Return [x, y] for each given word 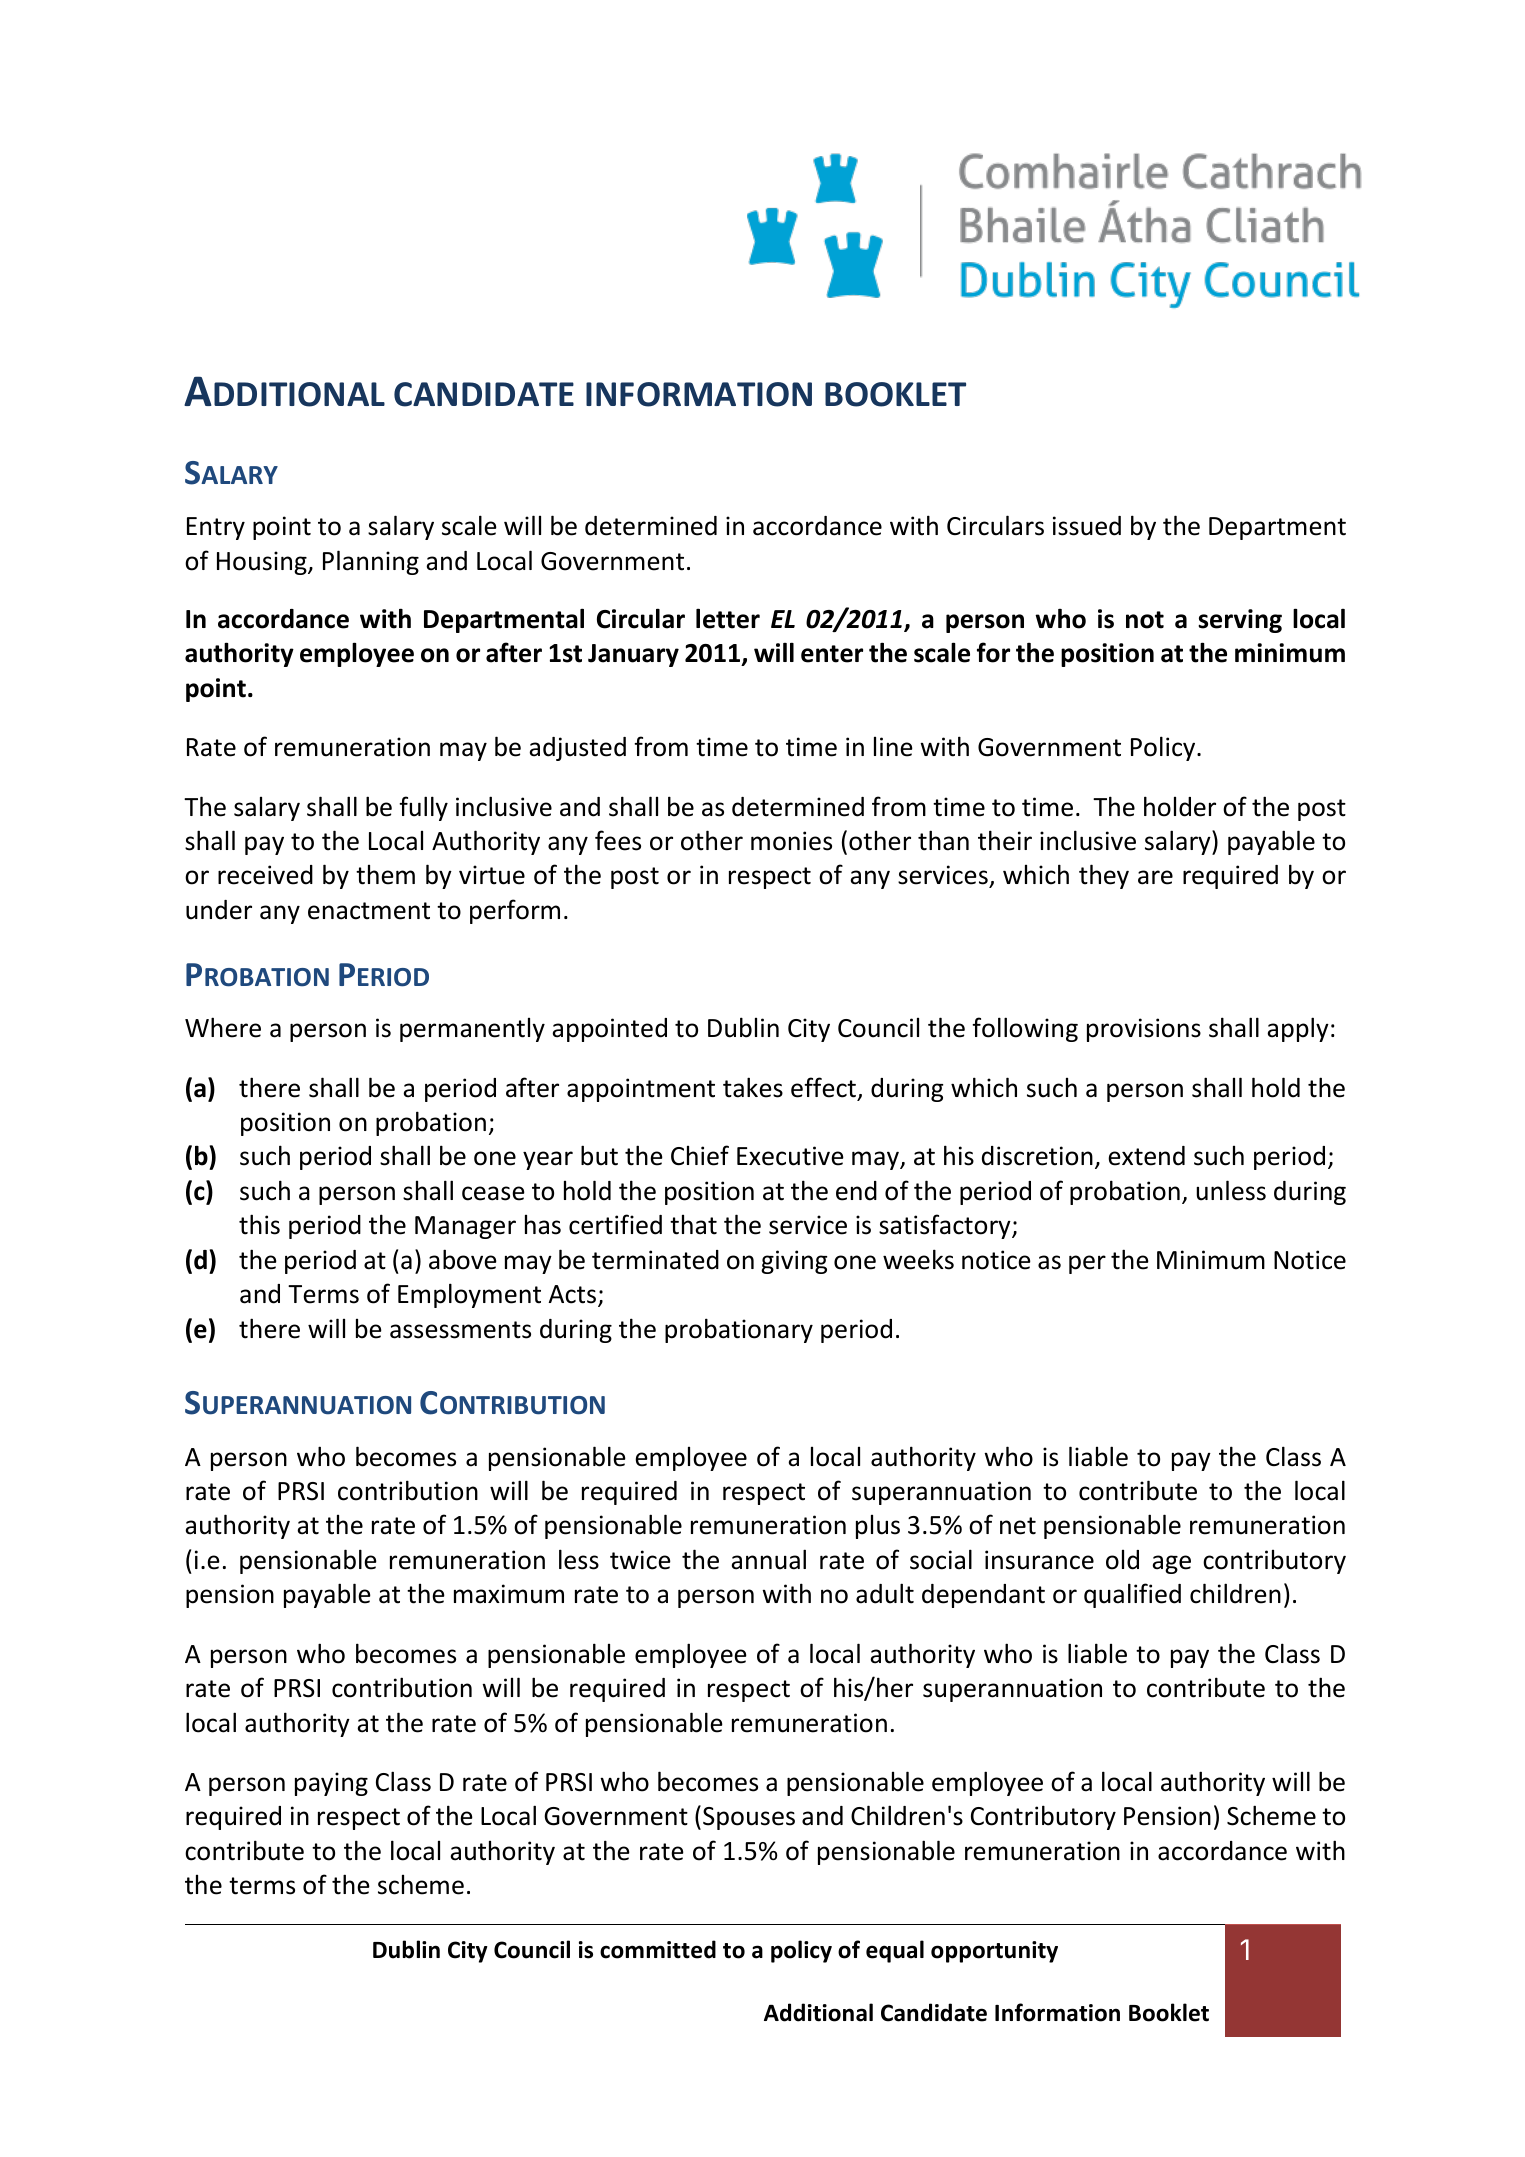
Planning [371, 562]
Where [223, 1027]
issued [1087, 526]
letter [728, 618]
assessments [460, 1330]
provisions [1144, 1030]
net [1018, 1526]
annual [768, 1559]
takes [753, 1087]
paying [331, 1784]
